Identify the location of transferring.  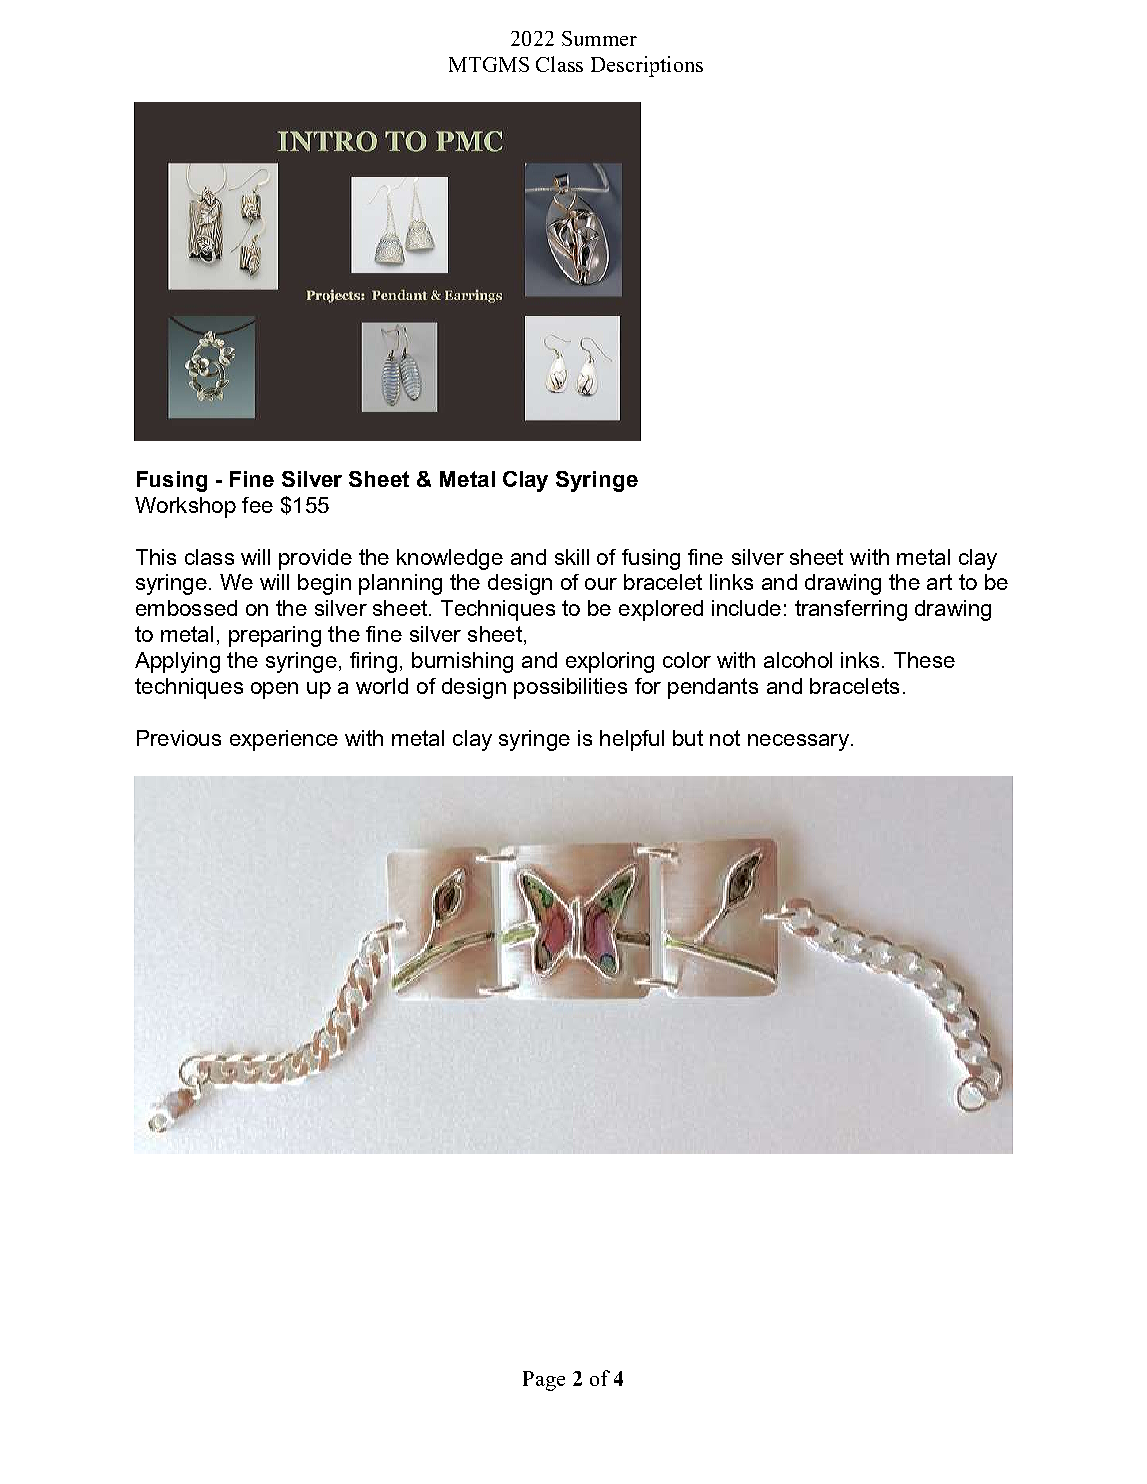
(851, 610).
